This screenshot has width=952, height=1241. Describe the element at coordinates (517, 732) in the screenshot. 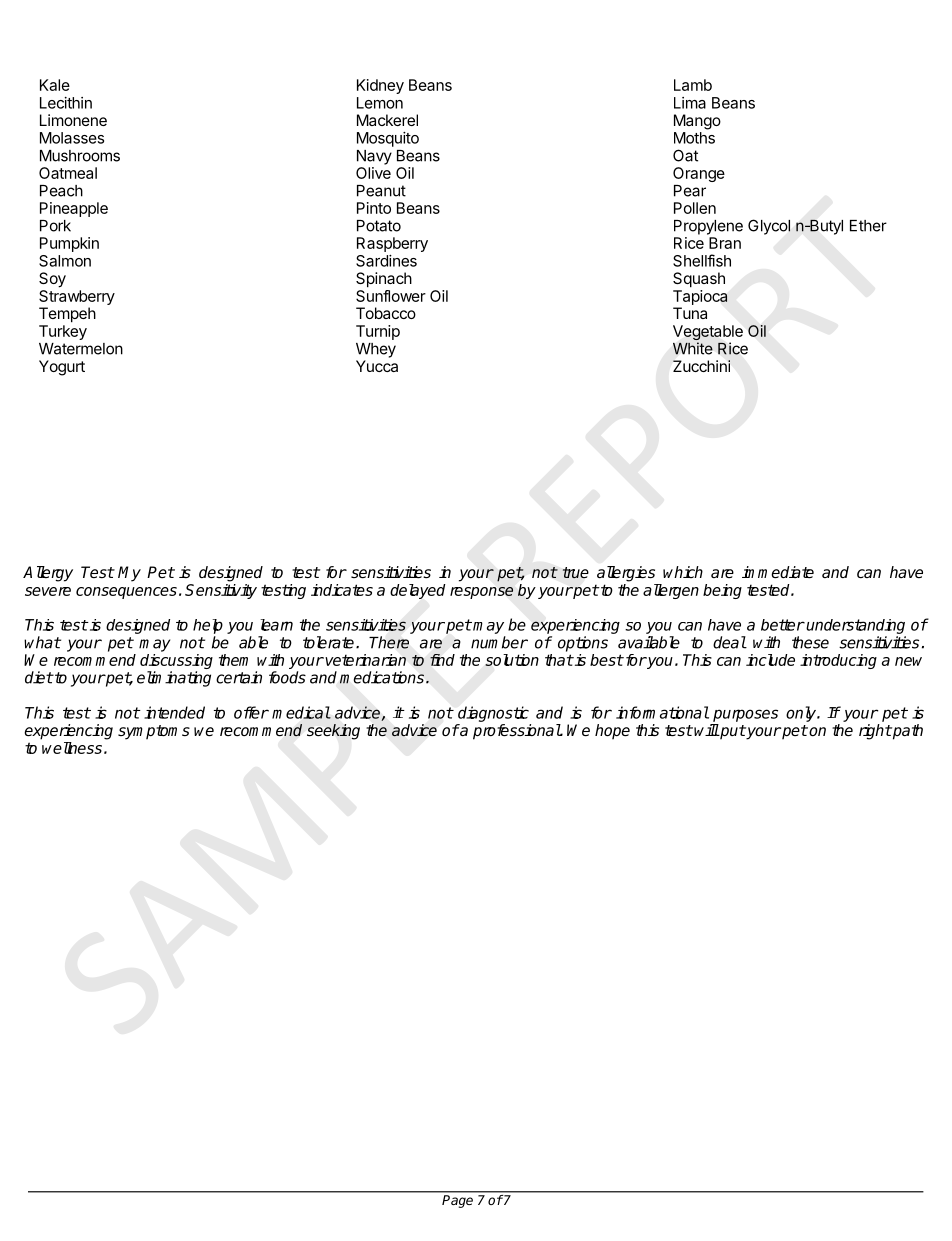

I see `professional` at that location.
